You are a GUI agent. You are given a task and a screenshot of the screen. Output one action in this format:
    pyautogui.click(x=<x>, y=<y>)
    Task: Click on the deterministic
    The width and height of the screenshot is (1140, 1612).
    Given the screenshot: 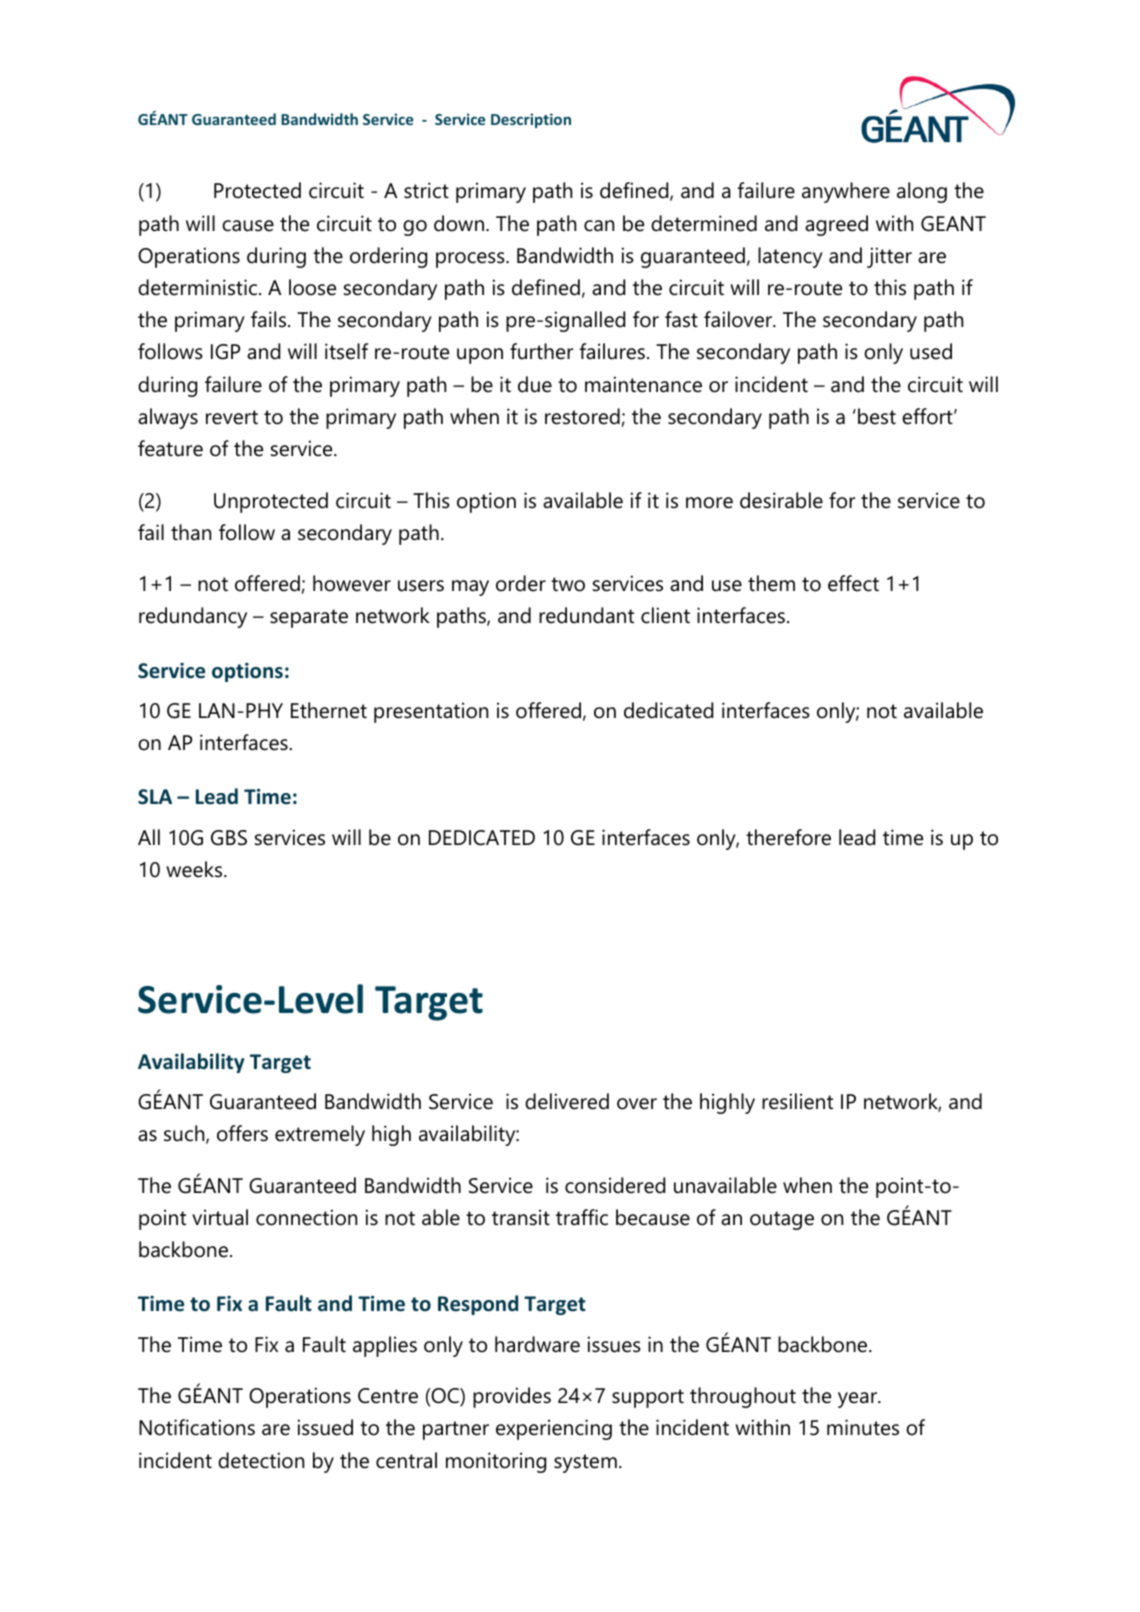 What is the action you would take?
    pyautogui.click(x=199, y=287)
